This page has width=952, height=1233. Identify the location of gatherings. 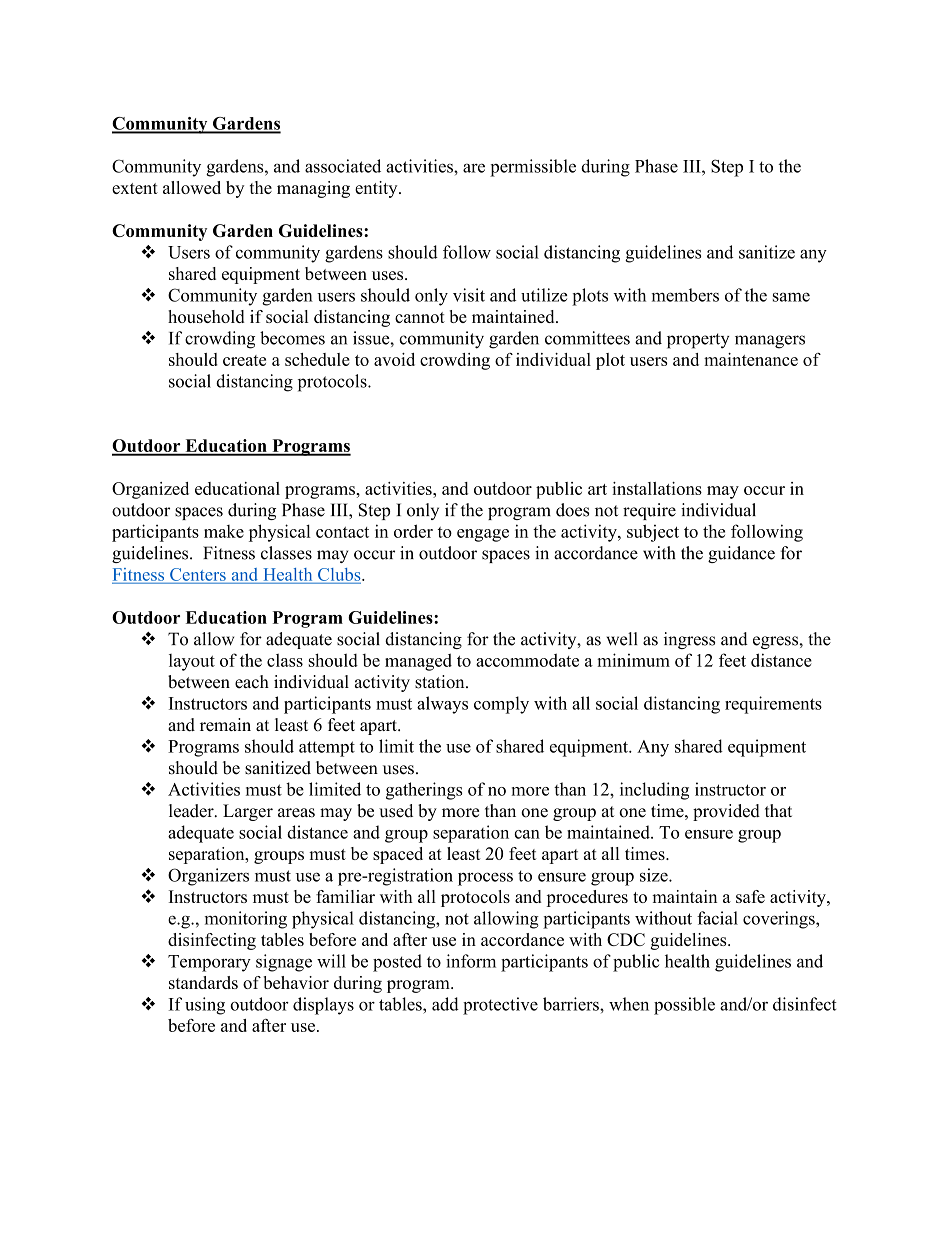
(424, 791).
